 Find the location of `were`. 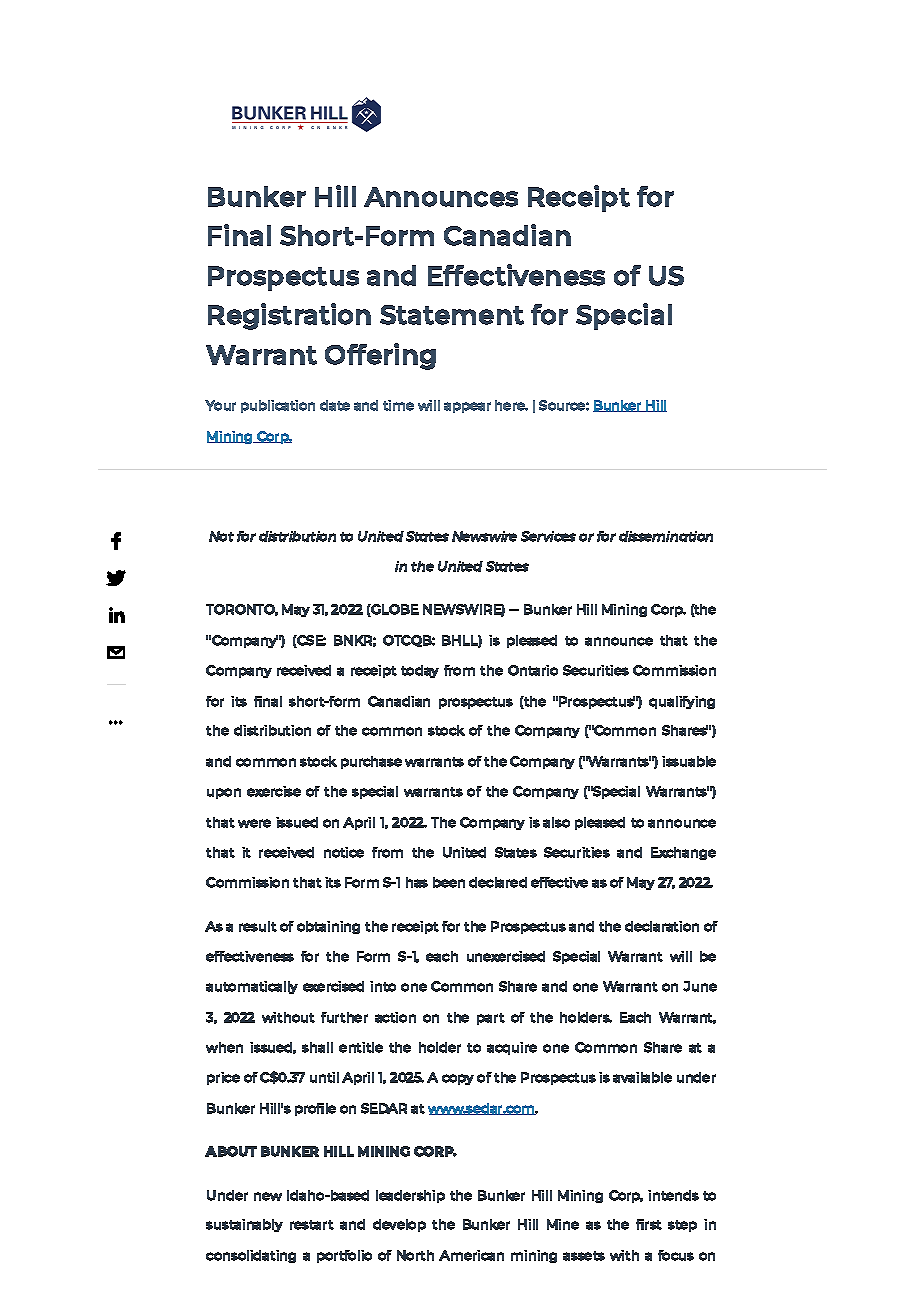

were is located at coordinates (254, 823).
